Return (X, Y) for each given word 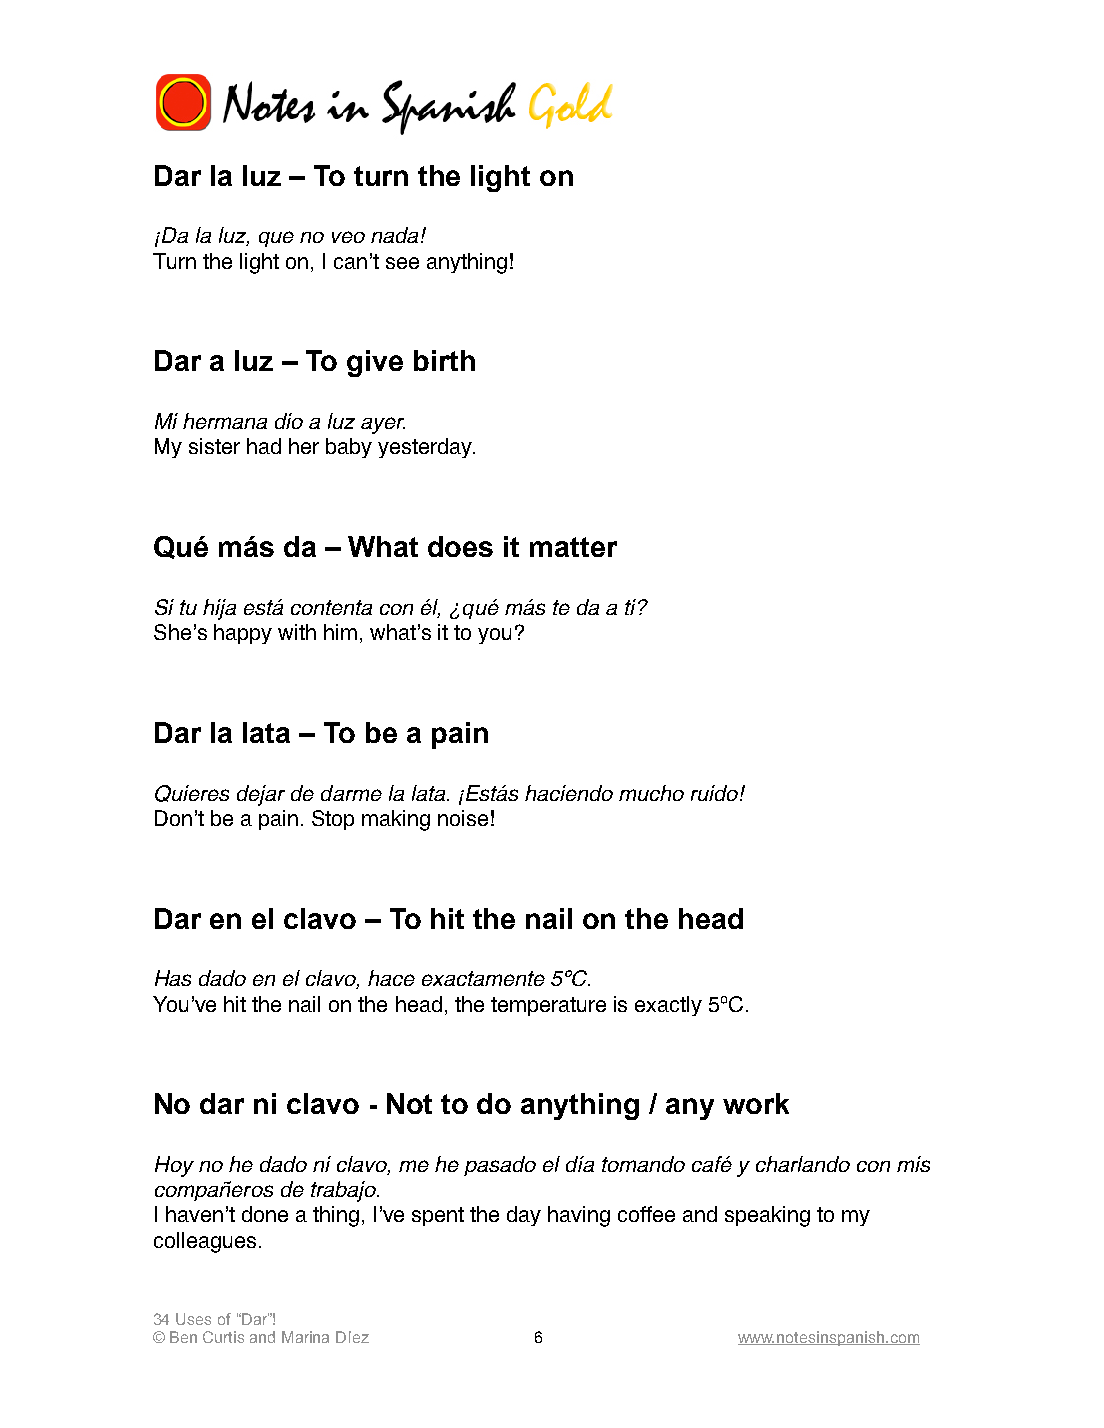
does (460, 546)
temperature (548, 1006)
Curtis (223, 1337)
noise (463, 818)
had (264, 446)
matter (573, 547)
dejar (261, 795)
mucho (651, 793)
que (276, 239)
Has (173, 978)
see (402, 263)
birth (444, 360)
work (756, 1103)
